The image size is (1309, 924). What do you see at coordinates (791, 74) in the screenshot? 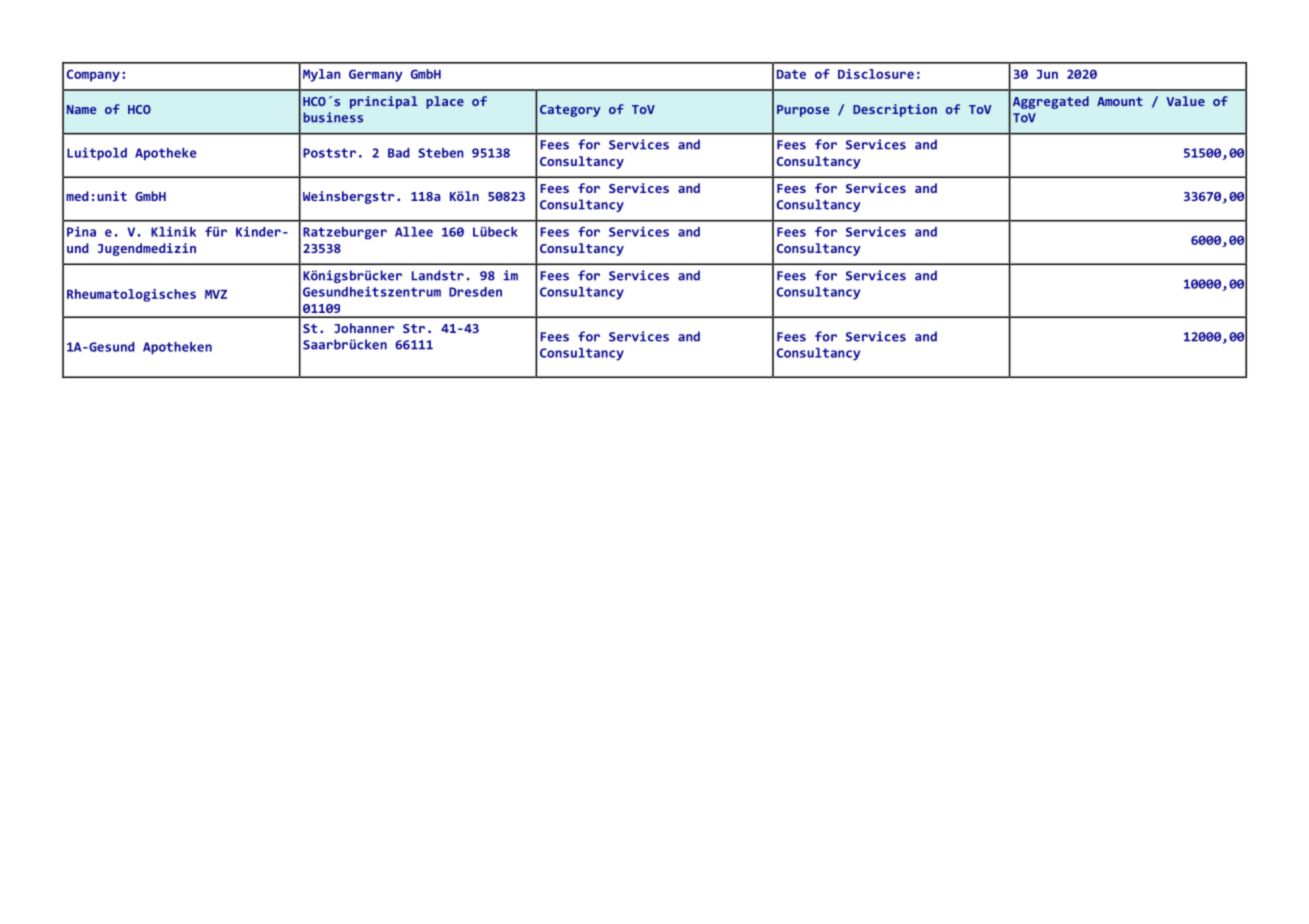
I see `Date` at bounding box center [791, 74].
